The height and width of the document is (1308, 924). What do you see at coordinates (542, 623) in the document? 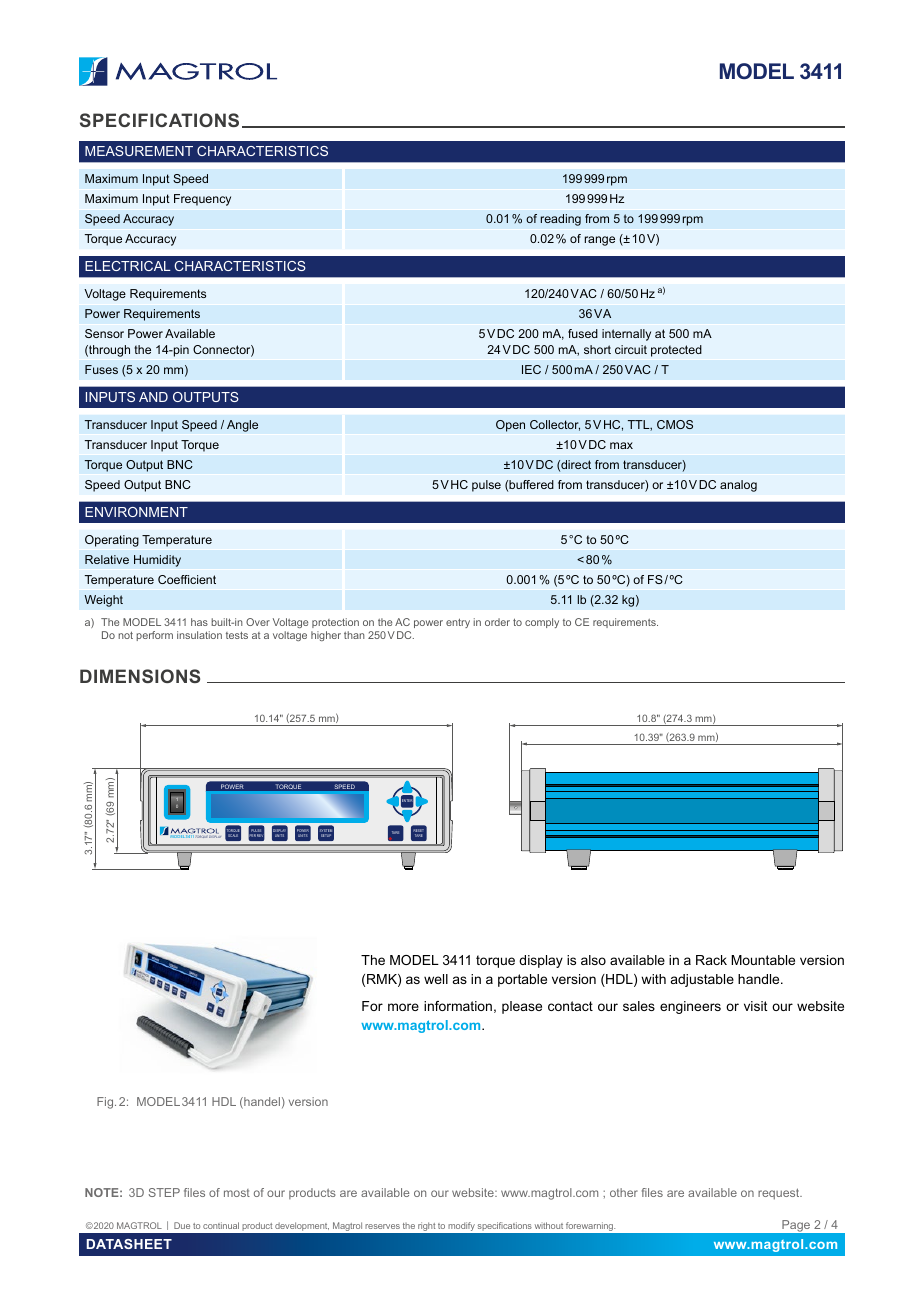
I see `comply` at bounding box center [542, 623].
